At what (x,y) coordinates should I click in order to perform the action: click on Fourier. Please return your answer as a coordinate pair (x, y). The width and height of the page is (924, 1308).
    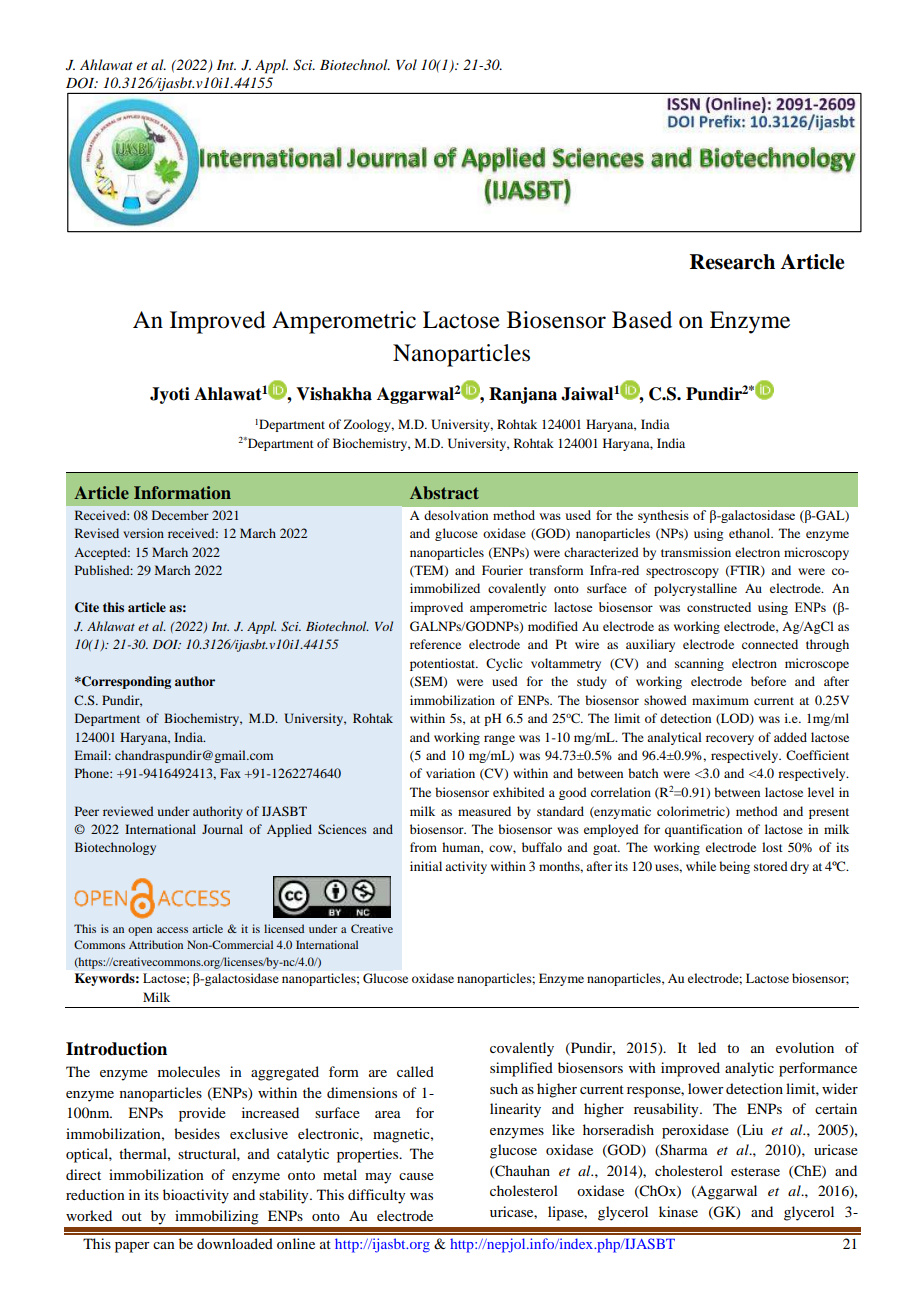
    Looking at the image, I should click on (502, 570).
